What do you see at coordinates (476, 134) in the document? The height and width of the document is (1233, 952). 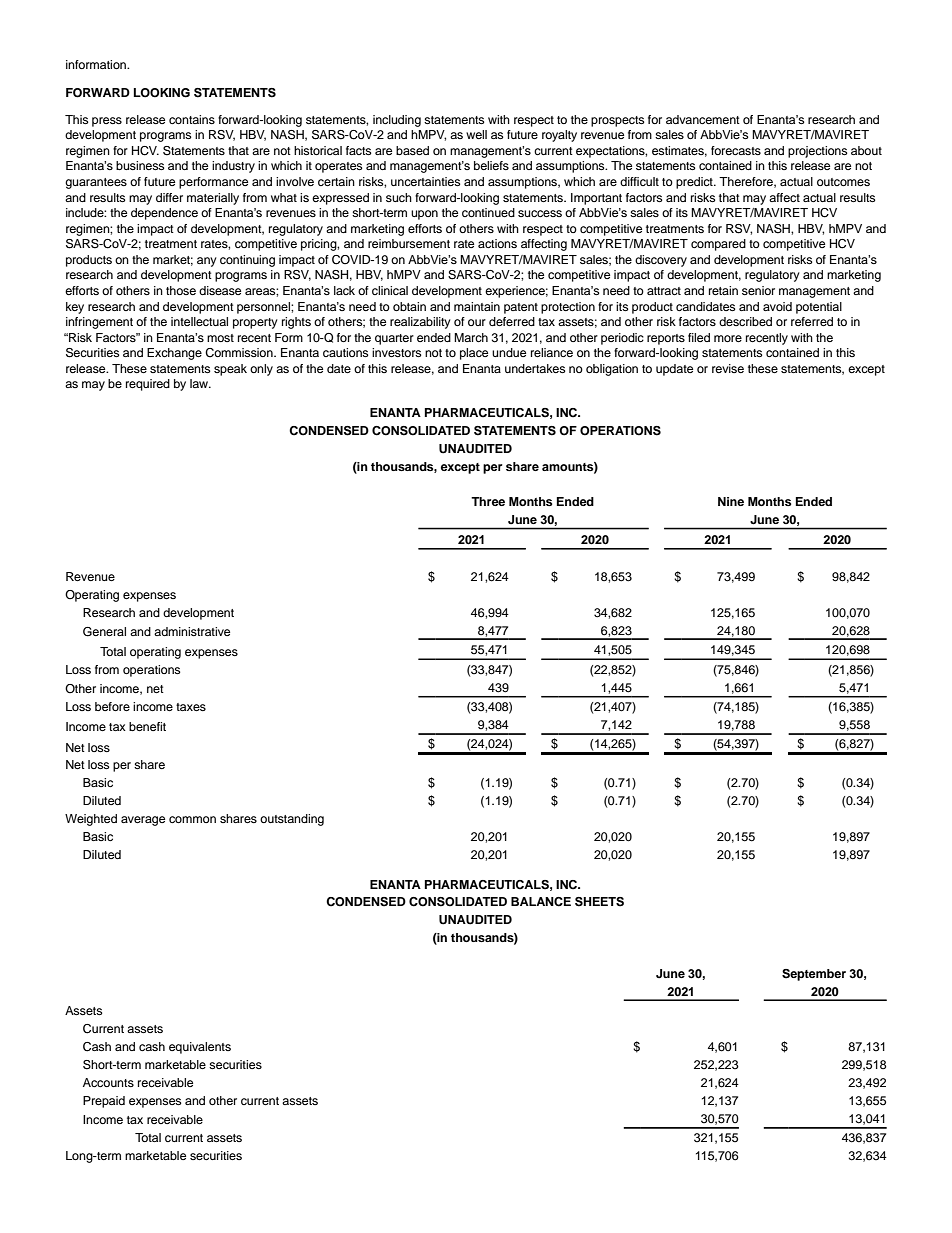 I see `well` at bounding box center [476, 134].
